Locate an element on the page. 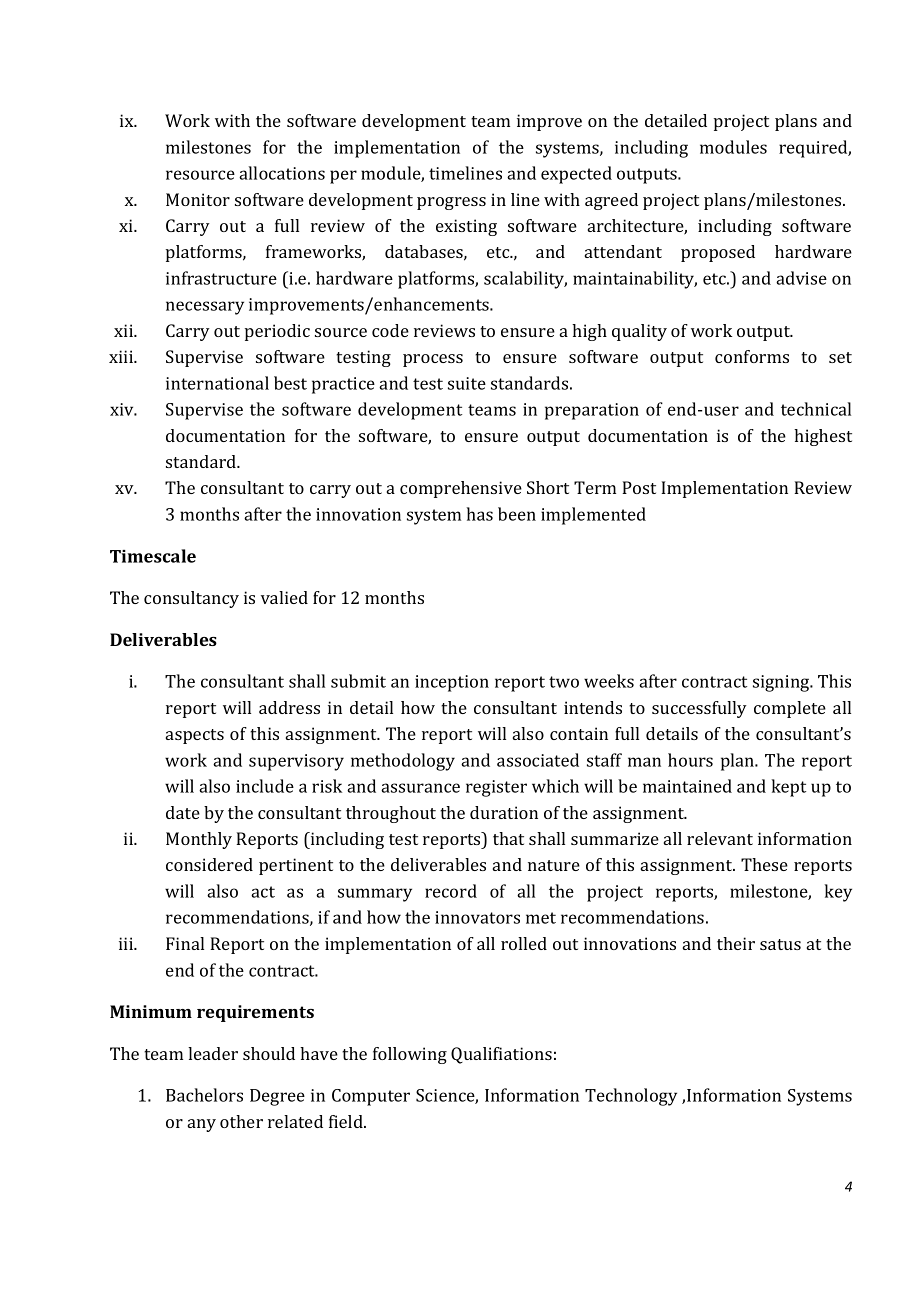  Technology is located at coordinates (631, 1097).
